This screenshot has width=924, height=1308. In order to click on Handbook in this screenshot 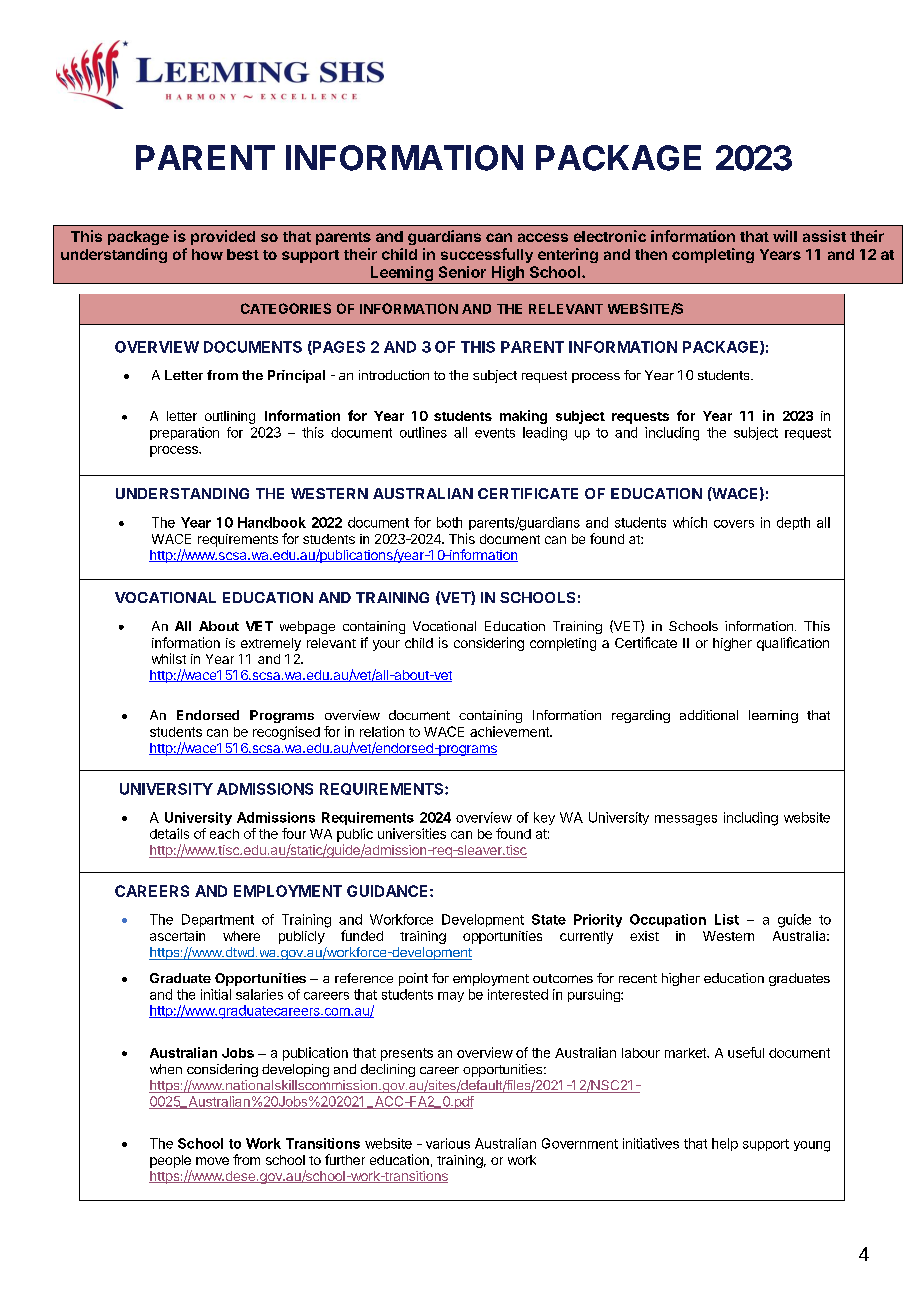, I will do `click(272, 522)`.
